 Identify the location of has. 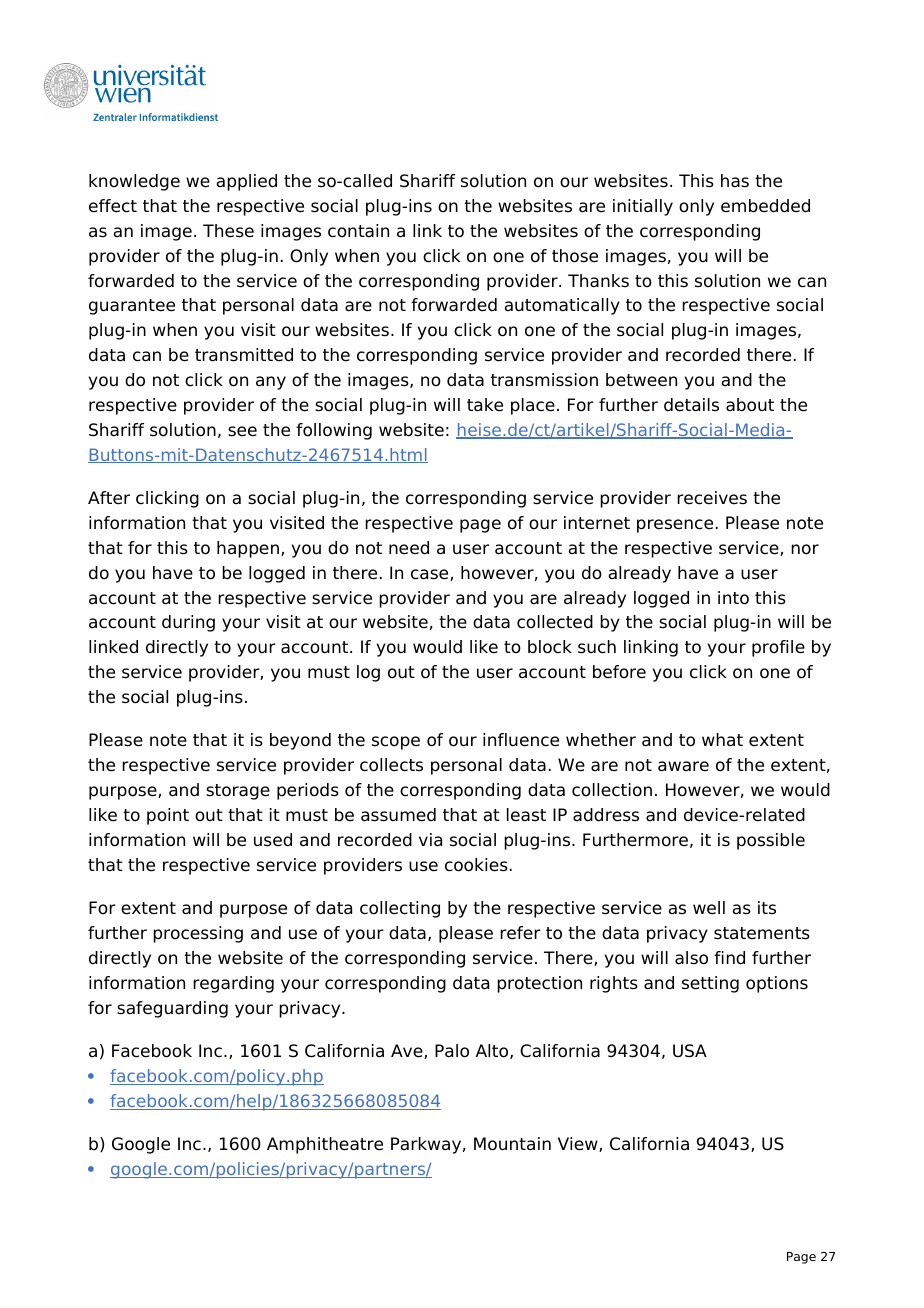
(735, 181).
